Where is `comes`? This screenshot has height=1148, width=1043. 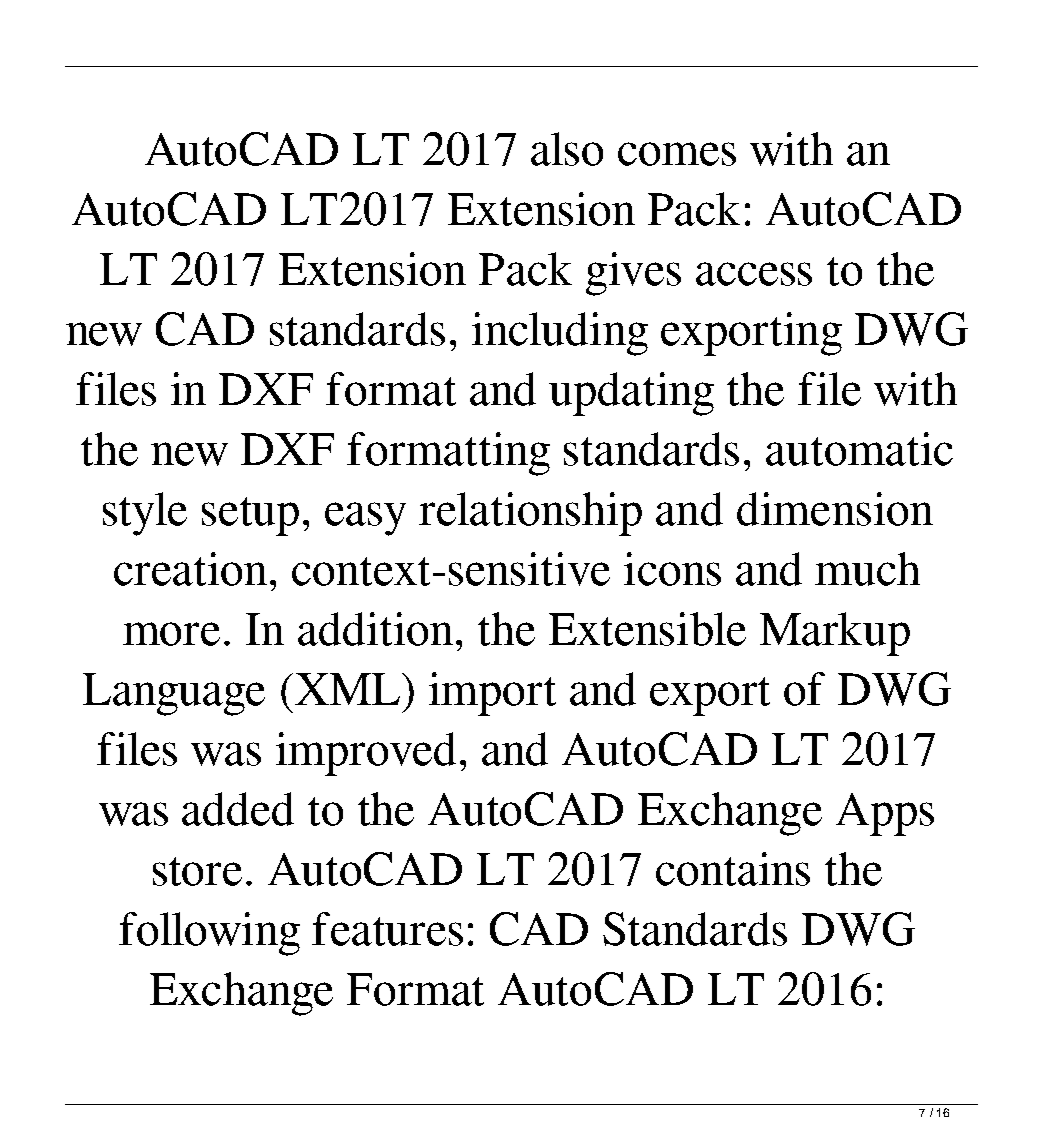
comes is located at coordinates (677, 154).
